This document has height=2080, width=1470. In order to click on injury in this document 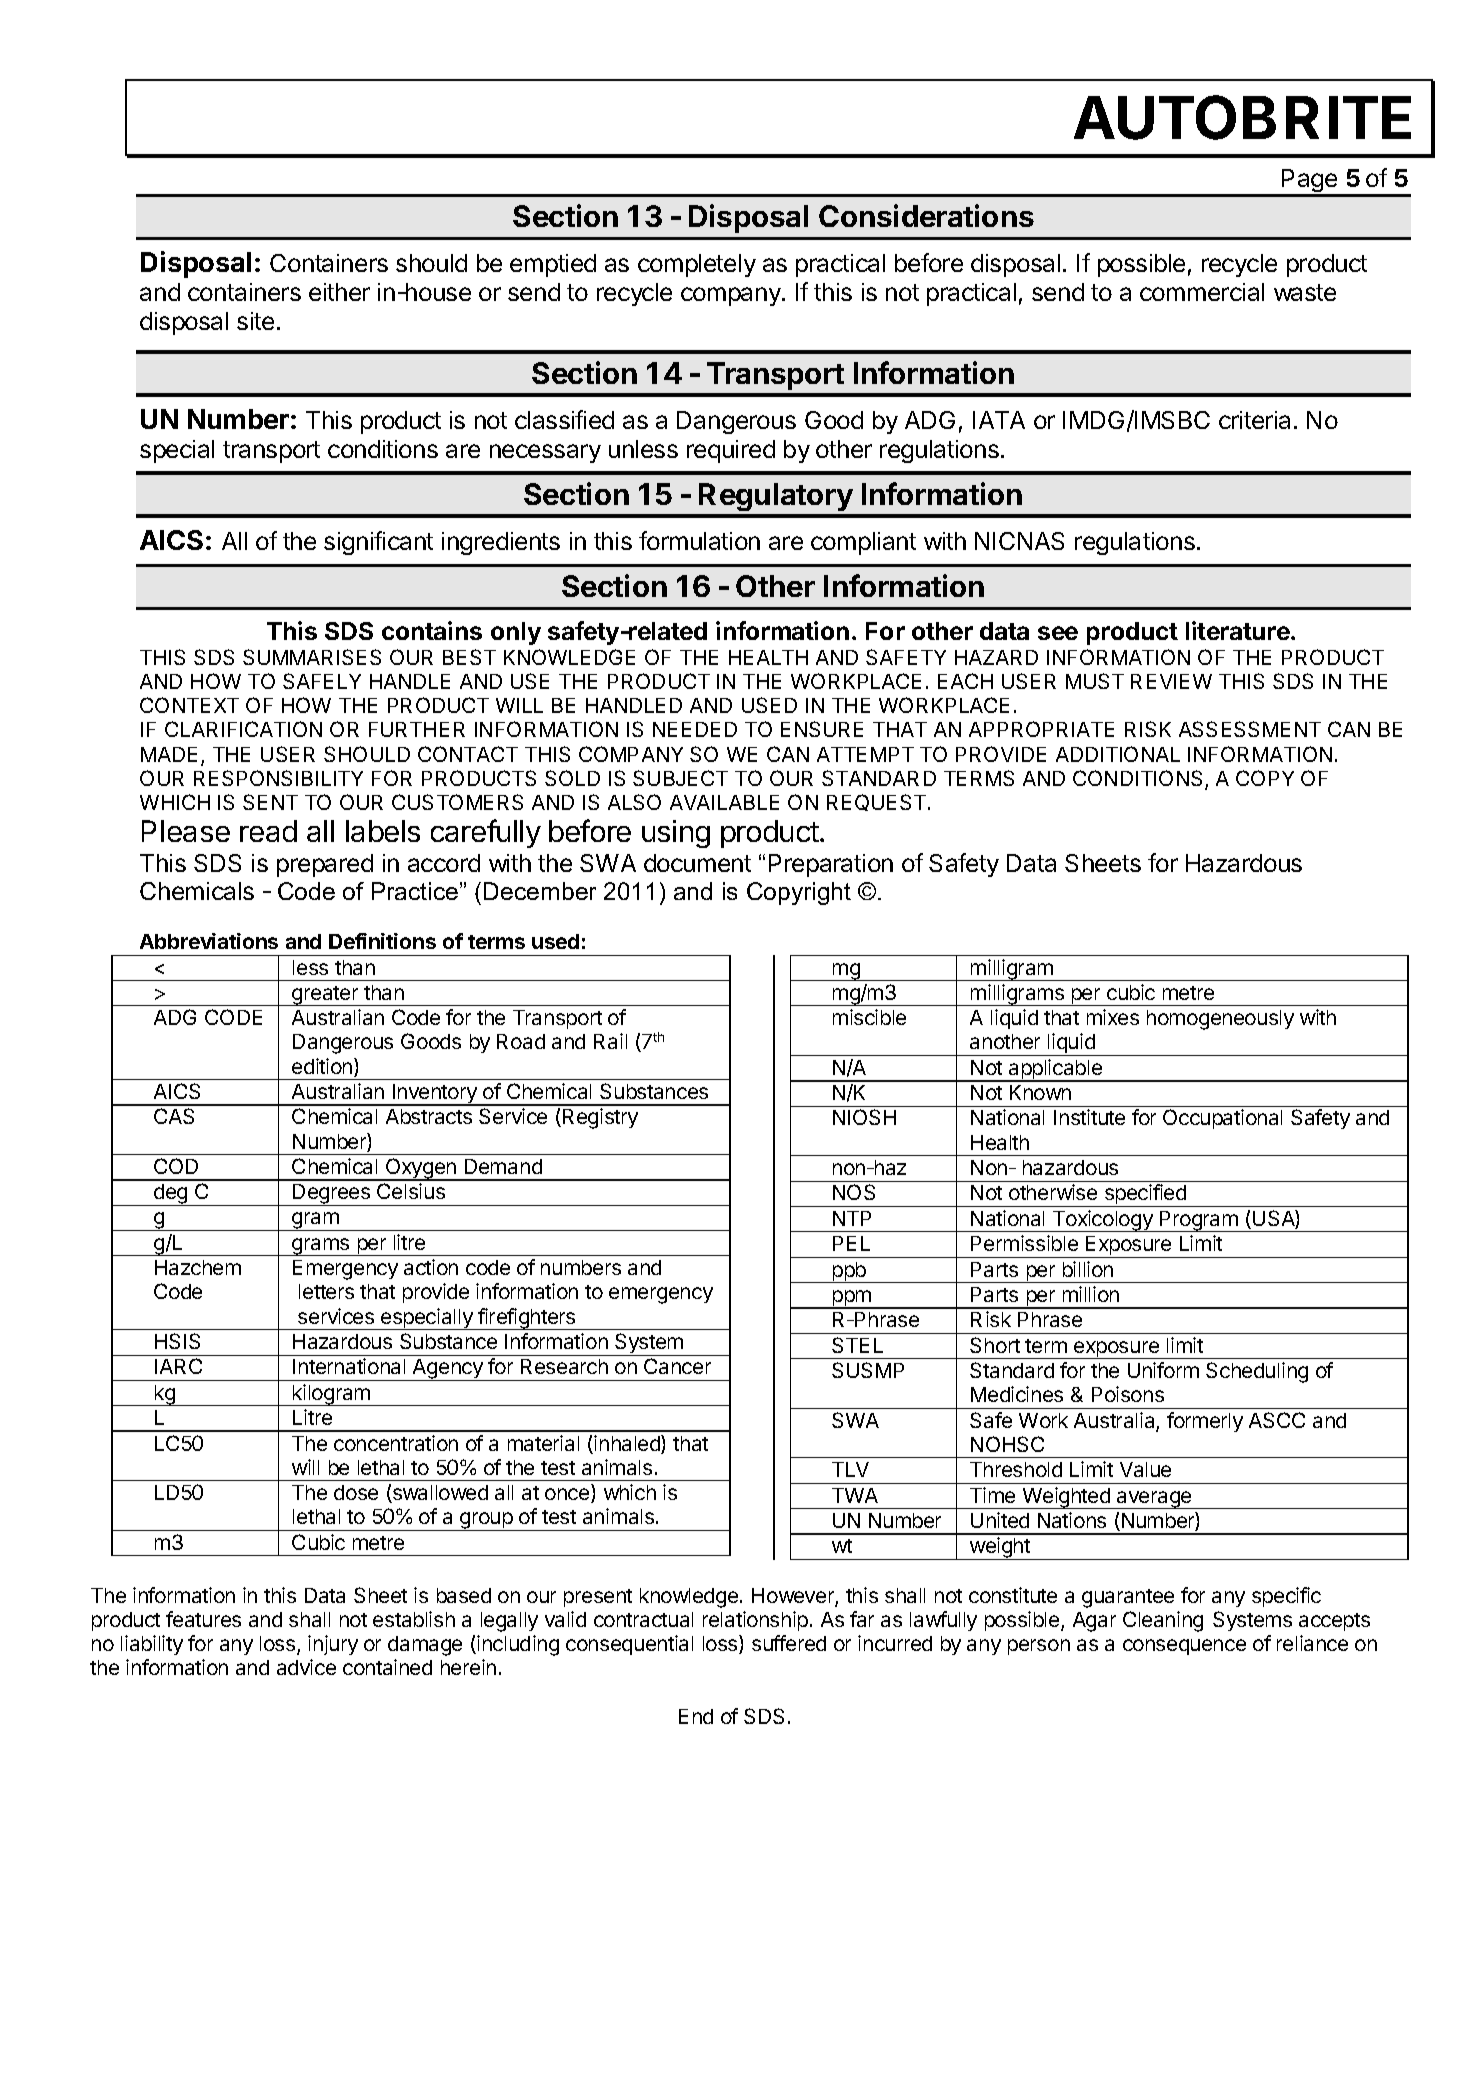, I will do `click(333, 1645)`.
